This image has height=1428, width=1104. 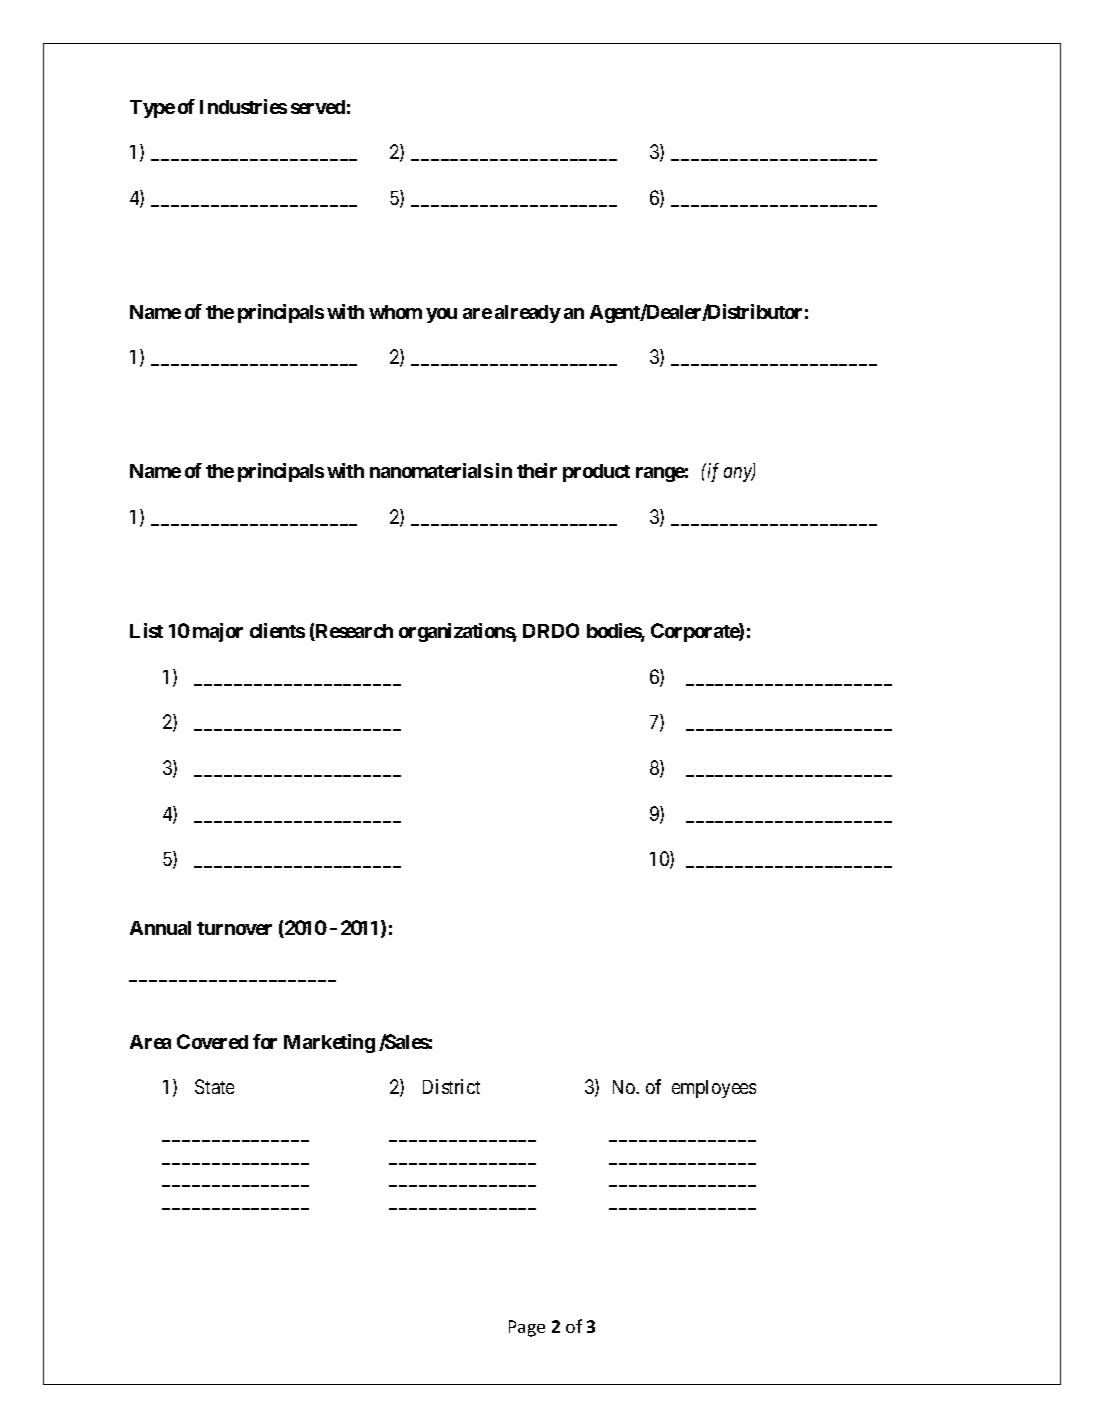 What do you see at coordinates (527, 1328) in the image?
I see `Page` at bounding box center [527, 1328].
